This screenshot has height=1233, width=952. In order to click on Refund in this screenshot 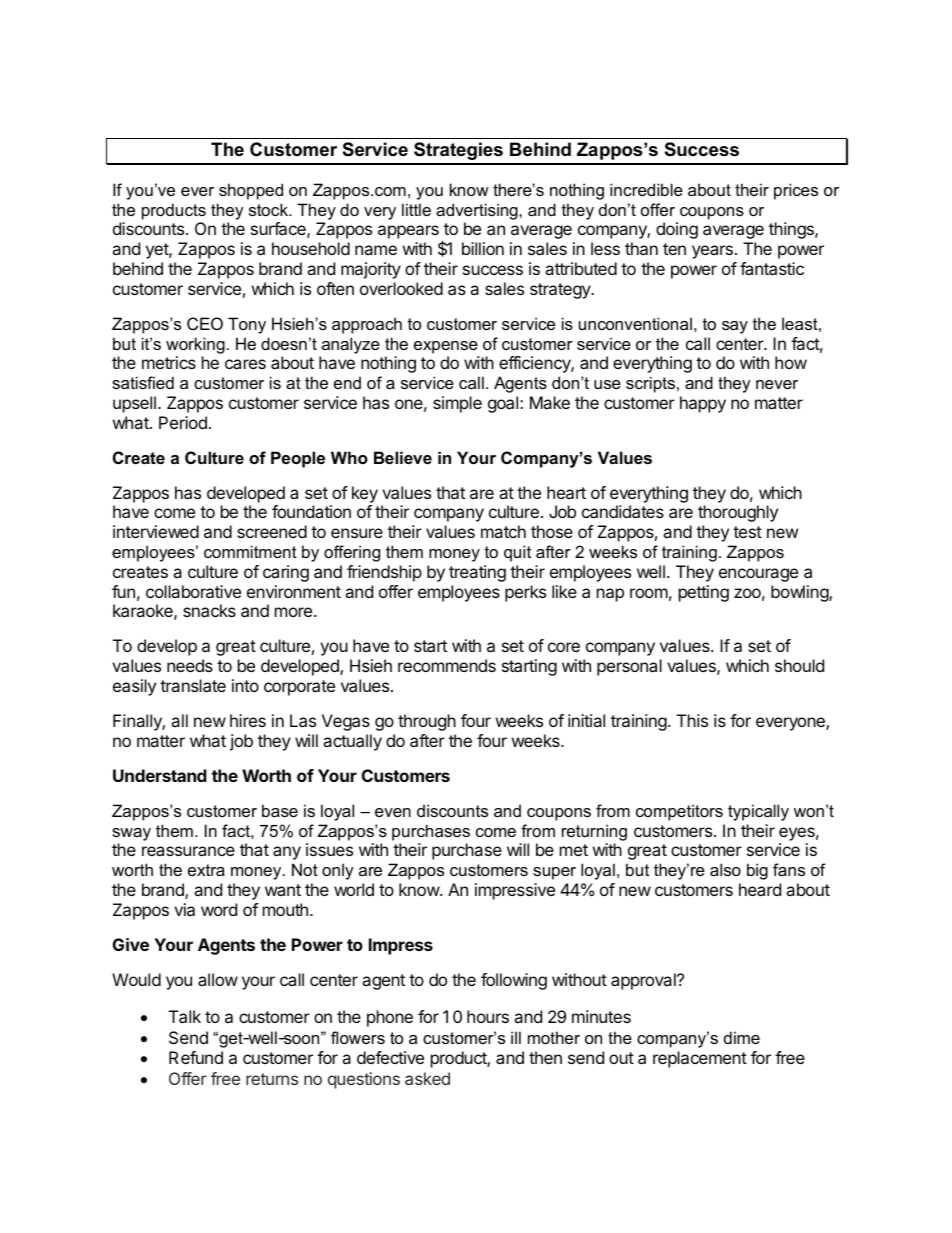, I will do `click(196, 1057)`.
